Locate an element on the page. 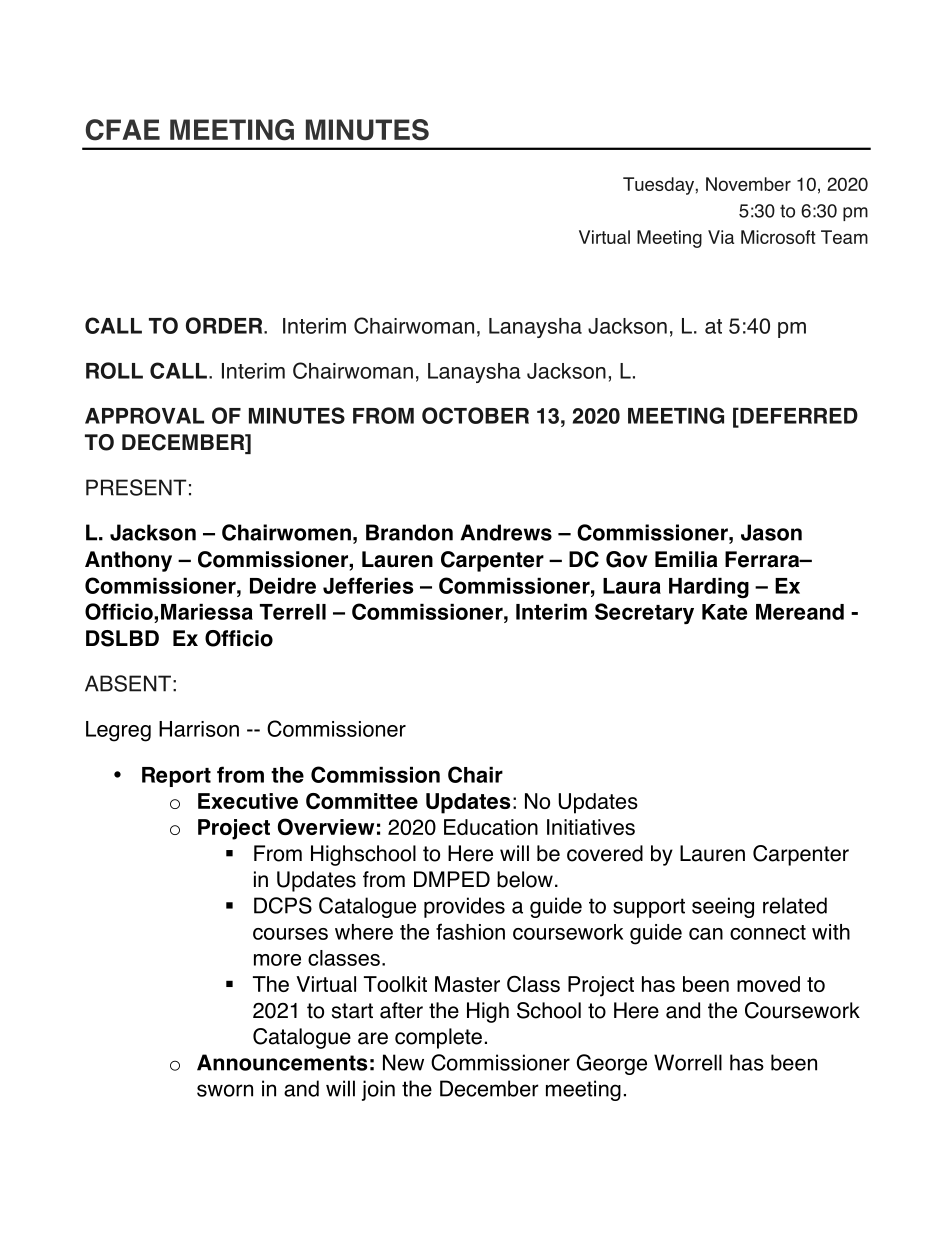 The width and height of the page is (952, 1233). ORDER is located at coordinates (225, 325).
